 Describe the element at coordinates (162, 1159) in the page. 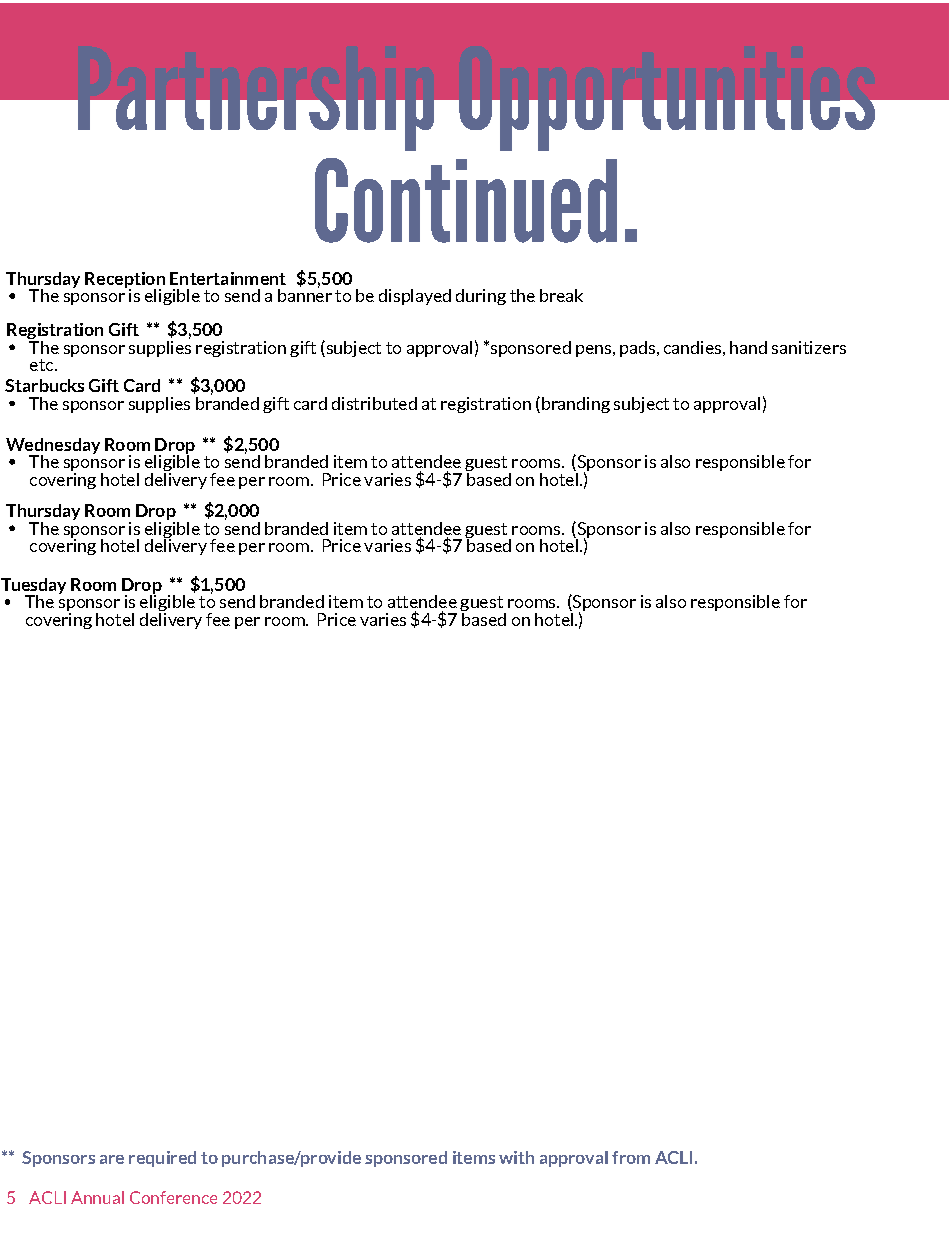

I see `required` at that location.
